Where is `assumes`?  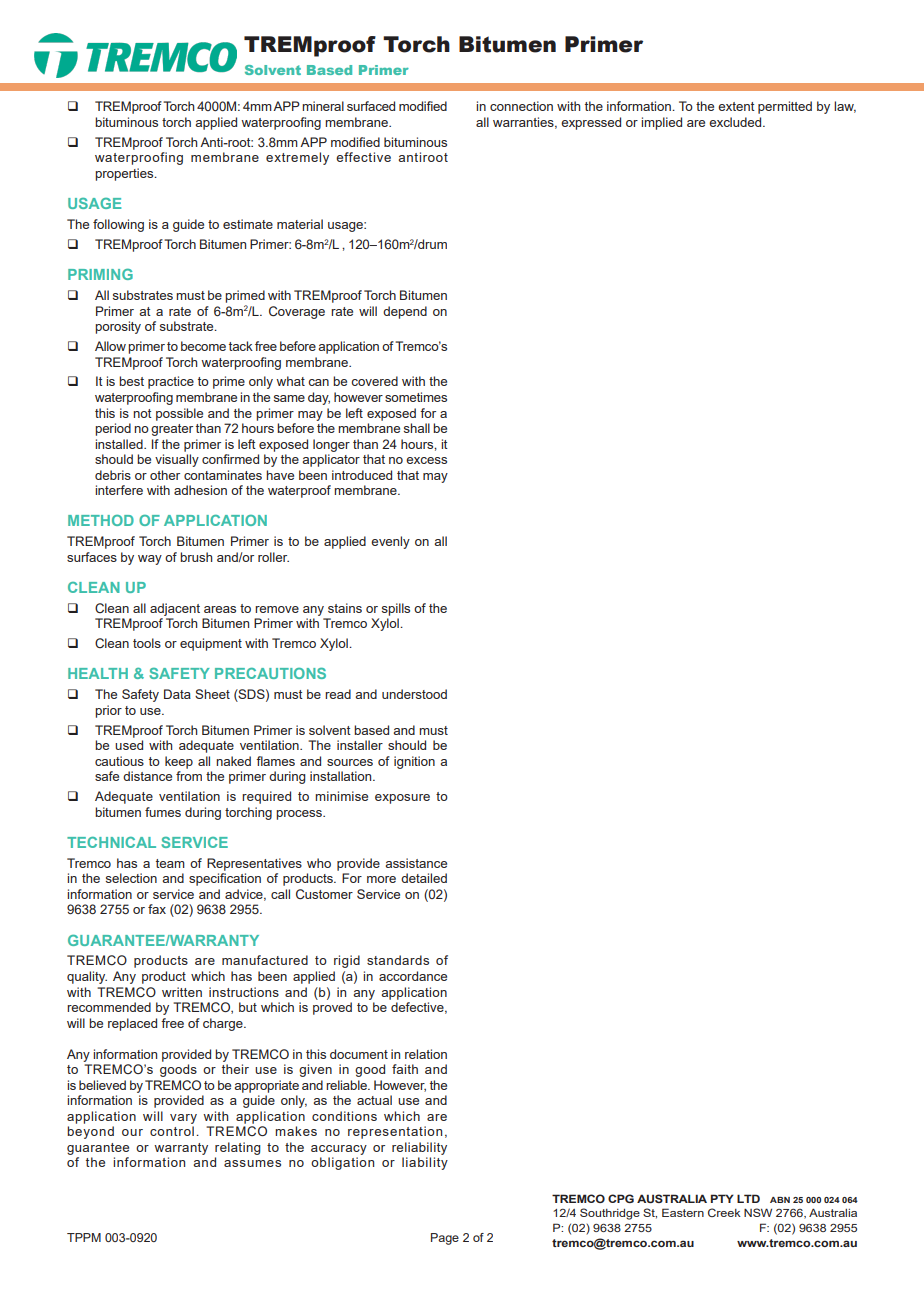
assumes is located at coordinates (252, 1163).
